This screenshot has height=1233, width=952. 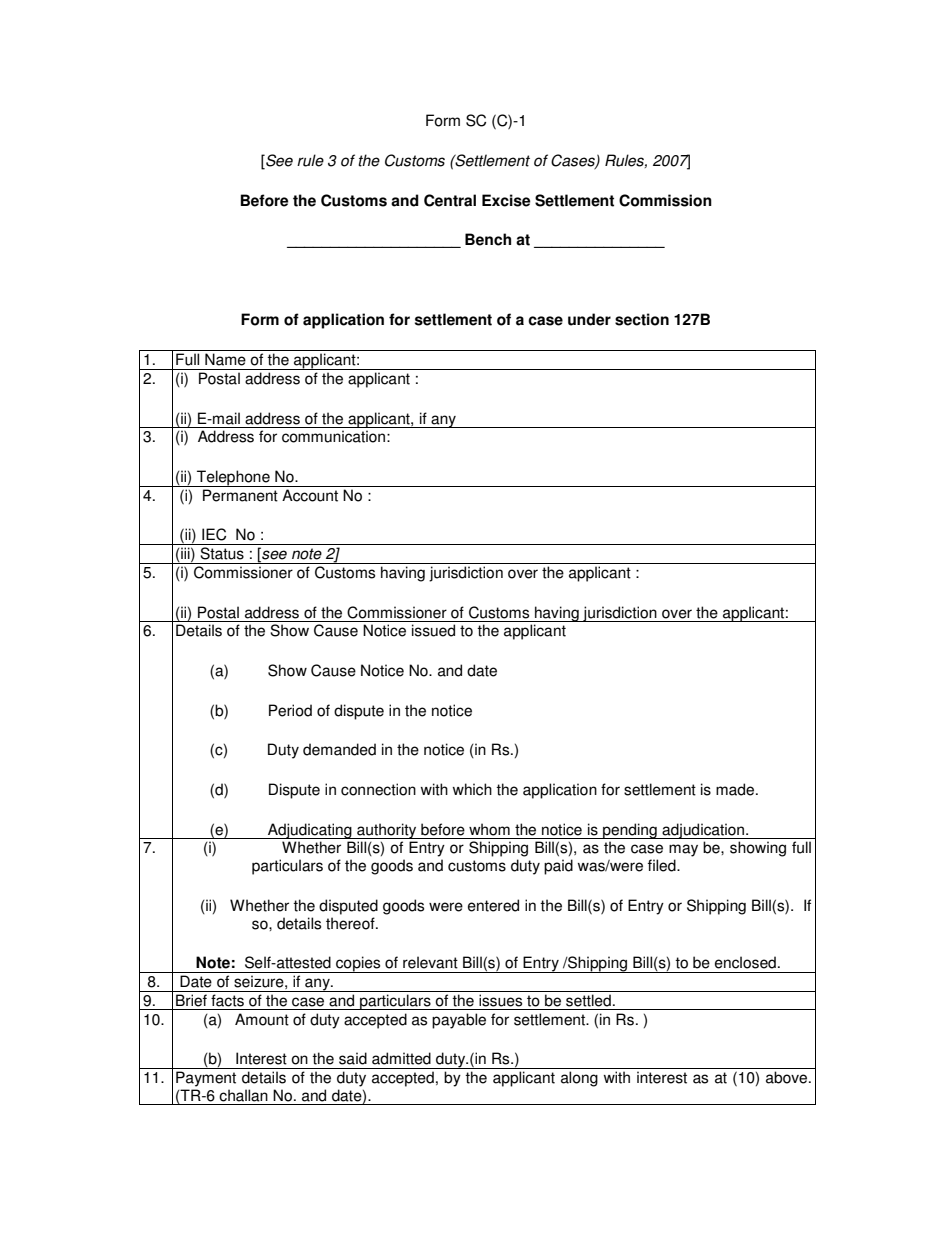 What do you see at coordinates (642, 319) in the screenshot?
I see `section` at bounding box center [642, 319].
